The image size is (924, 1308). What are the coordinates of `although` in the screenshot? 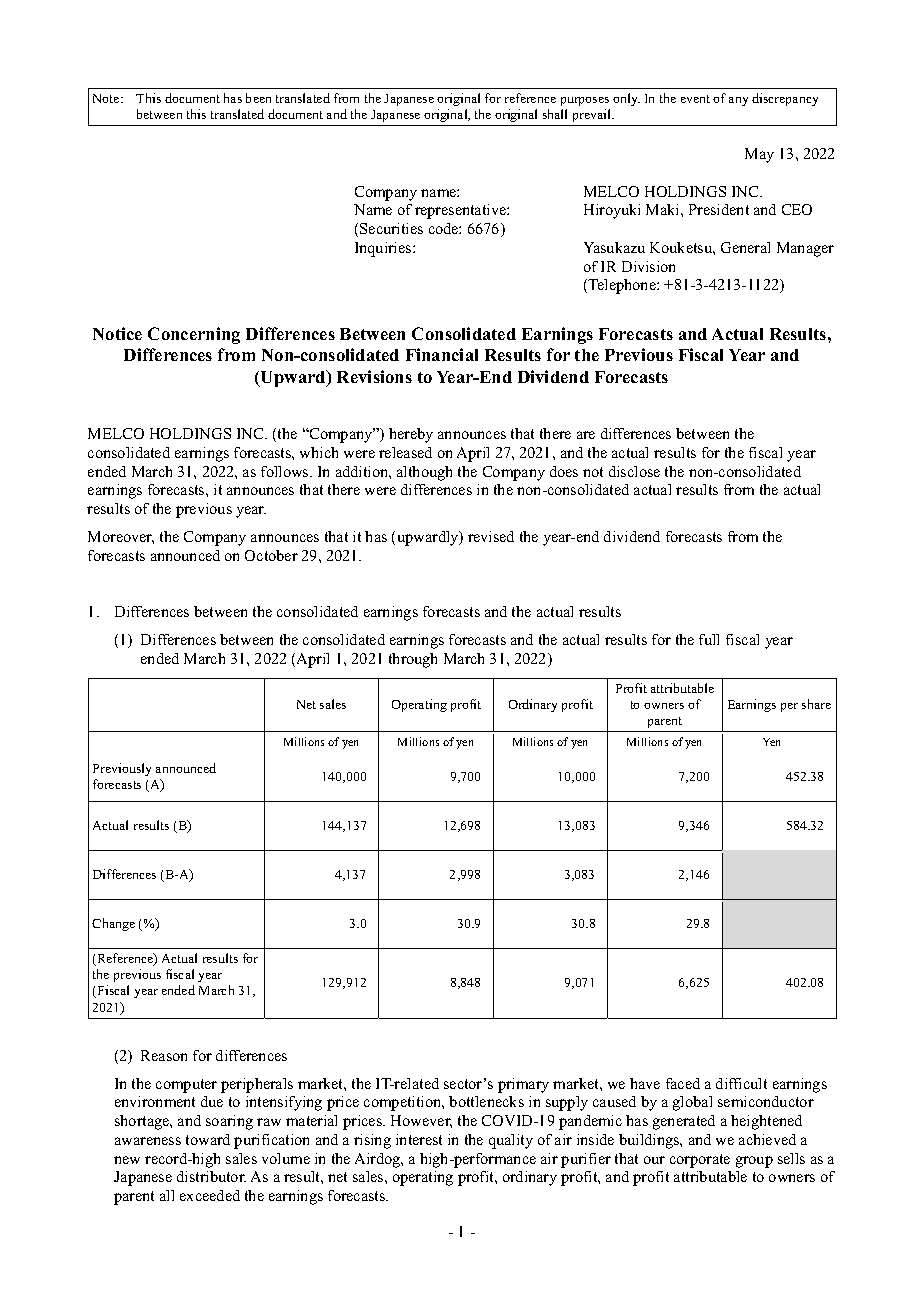 It's located at (424, 473).
